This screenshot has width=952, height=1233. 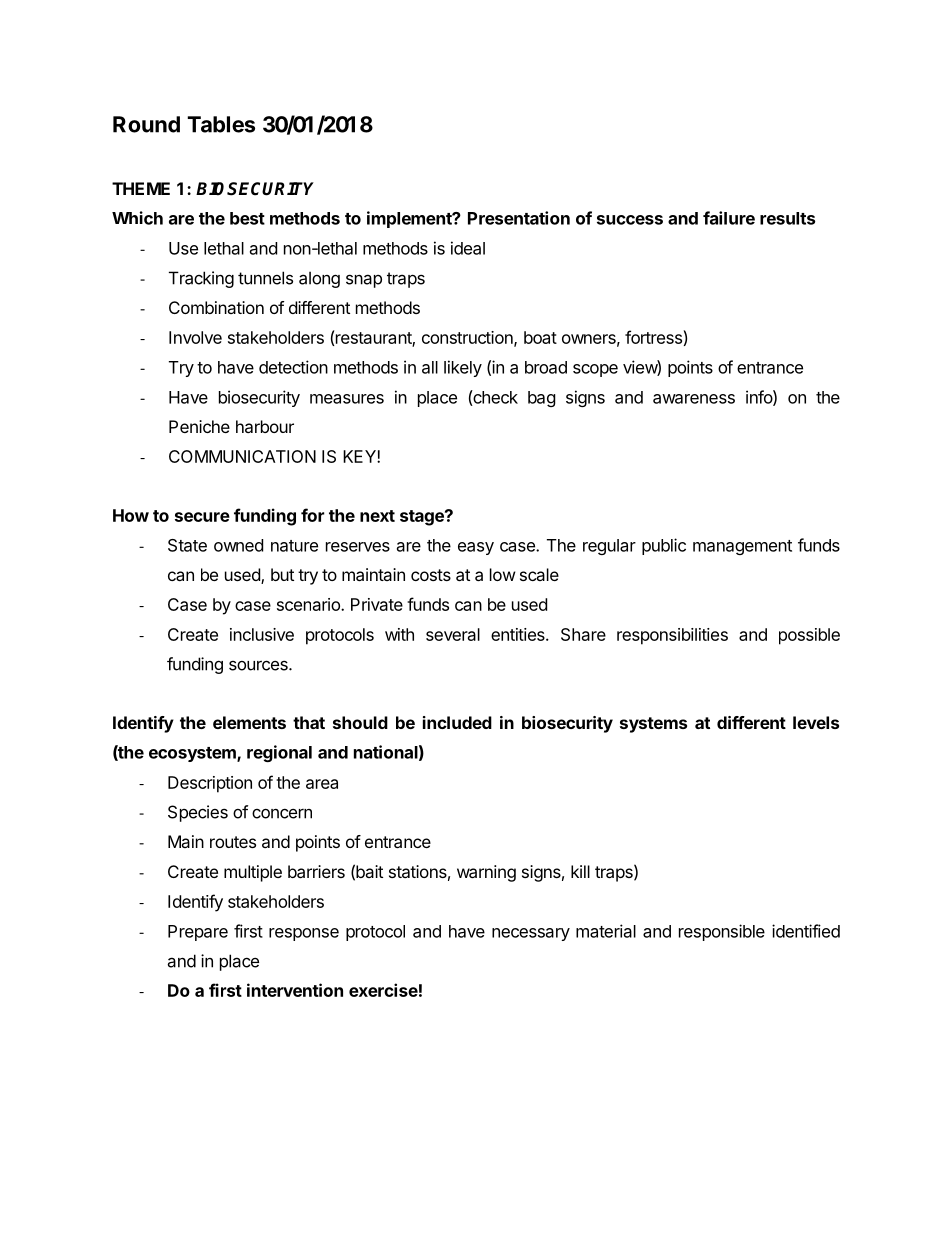 What do you see at coordinates (198, 933) in the screenshot?
I see `Prepare` at bounding box center [198, 933].
